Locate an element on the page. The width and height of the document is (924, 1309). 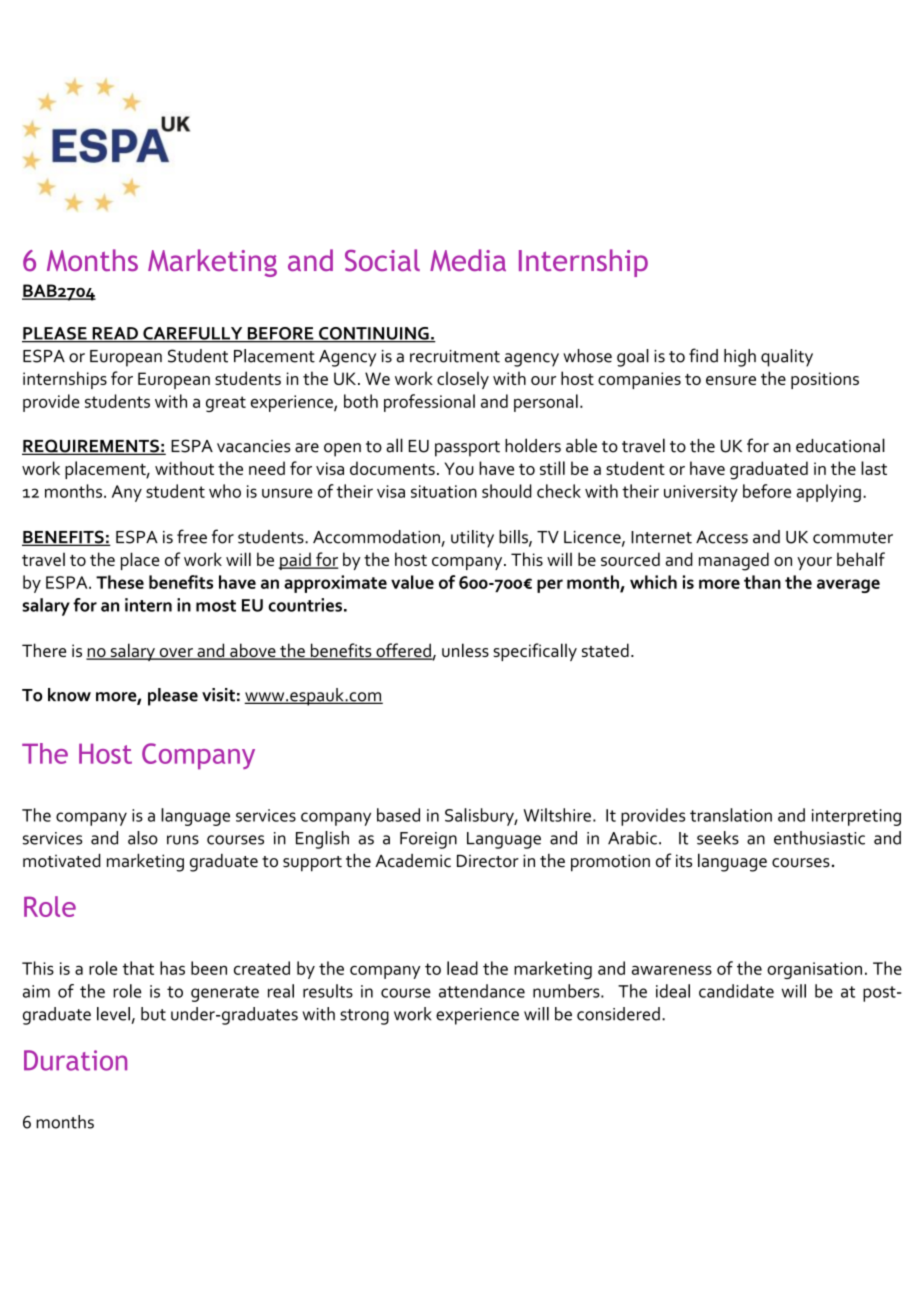
READ is located at coordinates (115, 334).
